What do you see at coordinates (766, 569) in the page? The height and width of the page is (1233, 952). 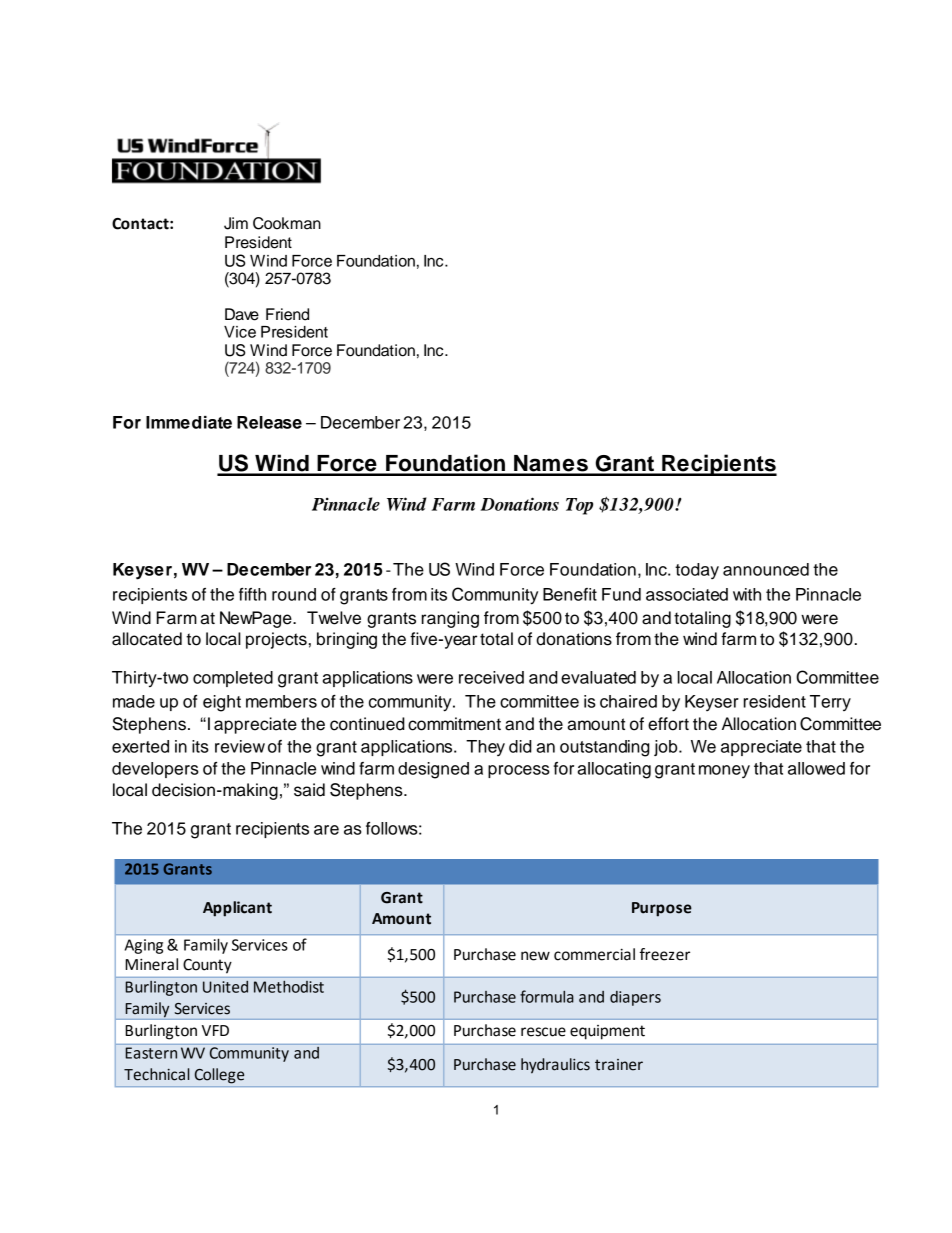 I see `announced` at bounding box center [766, 569].
